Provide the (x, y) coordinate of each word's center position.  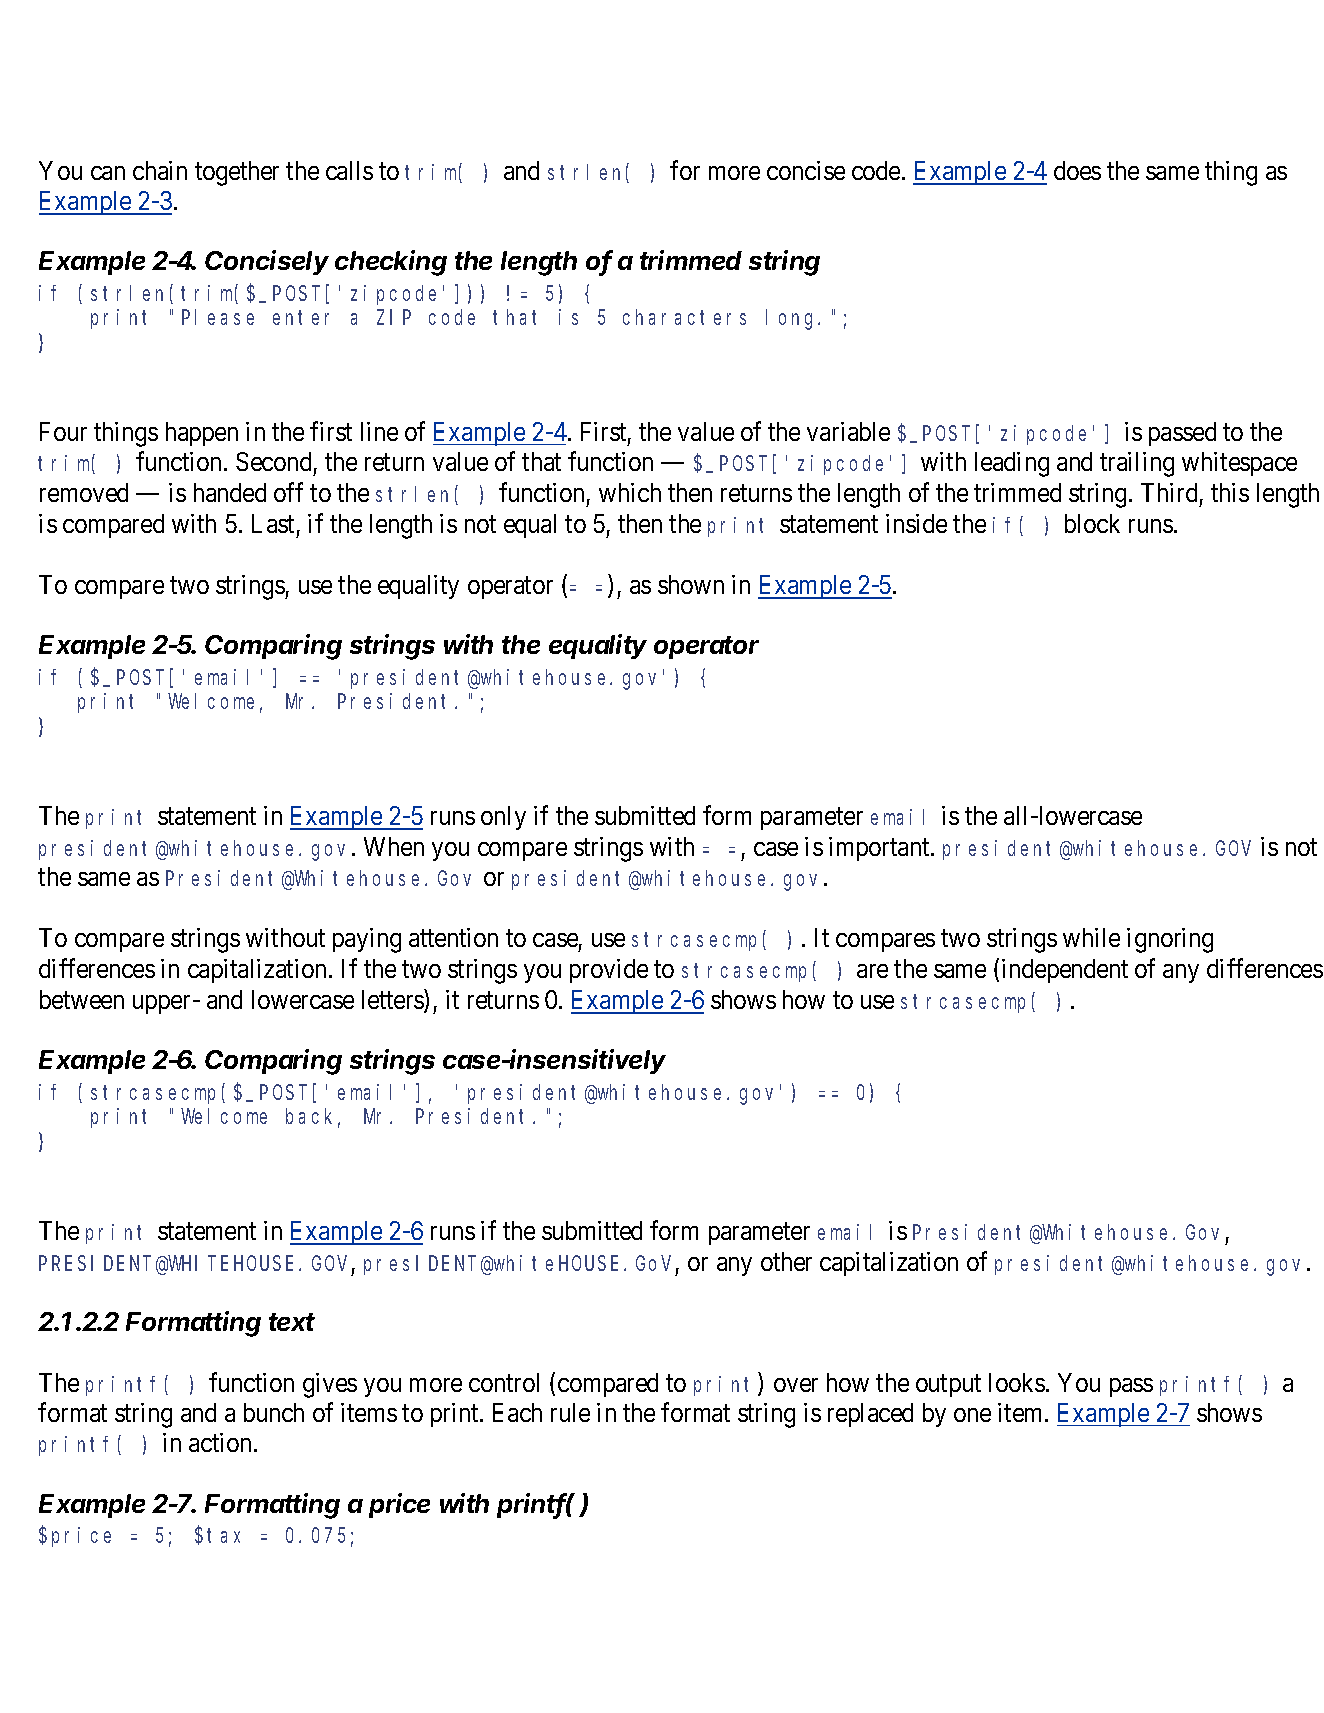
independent (1065, 971)
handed (230, 492)
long (792, 320)
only (503, 818)
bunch (274, 1412)
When (394, 846)
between (82, 999)
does (1077, 170)
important (880, 849)
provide (609, 971)
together (237, 173)
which (630, 492)
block (1092, 523)
